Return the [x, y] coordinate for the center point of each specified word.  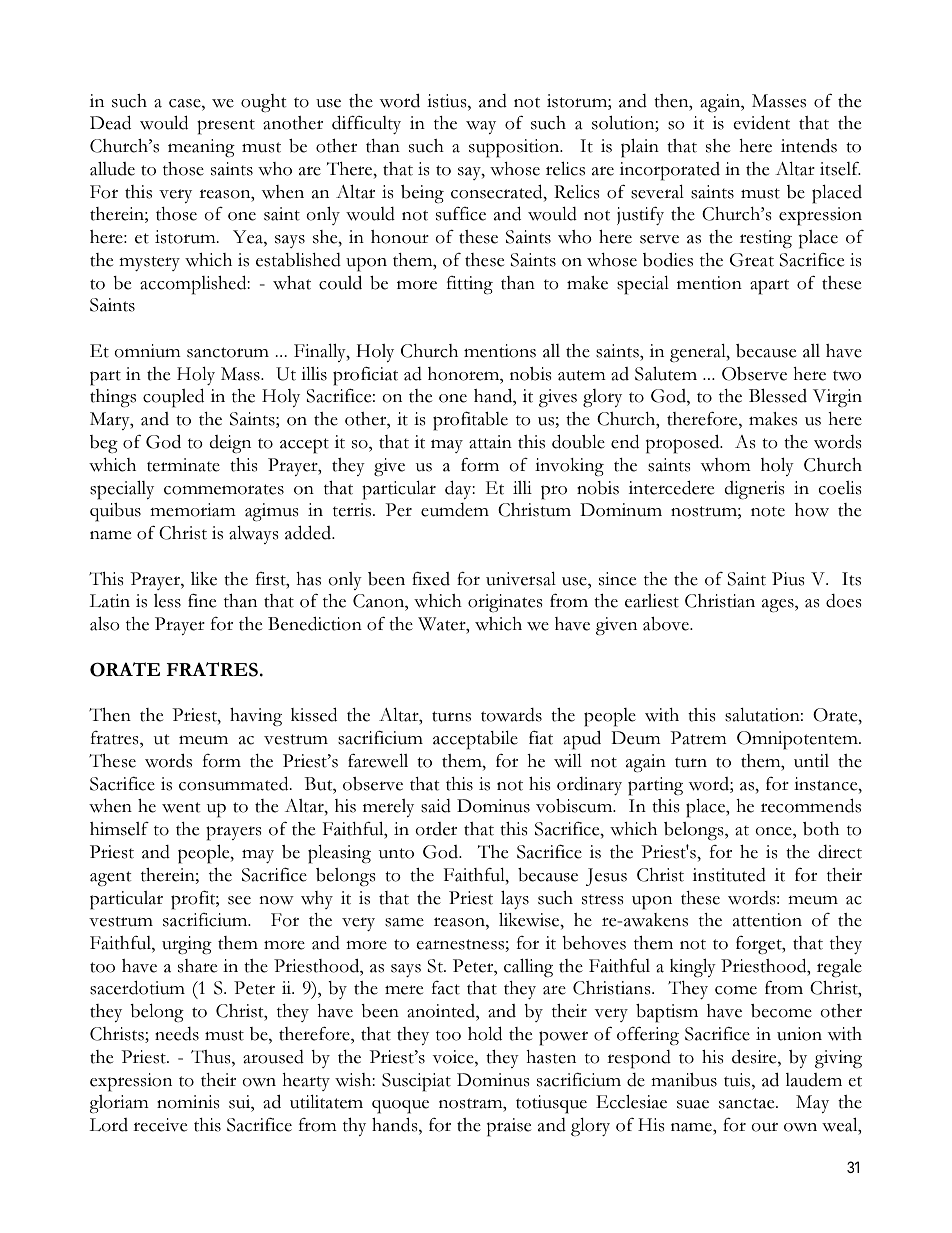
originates [505, 603]
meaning [201, 148]
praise [509, 1127]
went [181, 807]
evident [761, 122]
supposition [515, 148]
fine [202, 600]
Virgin [837, 398]
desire [755, 1056]
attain [490, 442]
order [436, 829]
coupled [173, 398]
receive [160, 1125]
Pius [788, 579]
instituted [729, 875]
